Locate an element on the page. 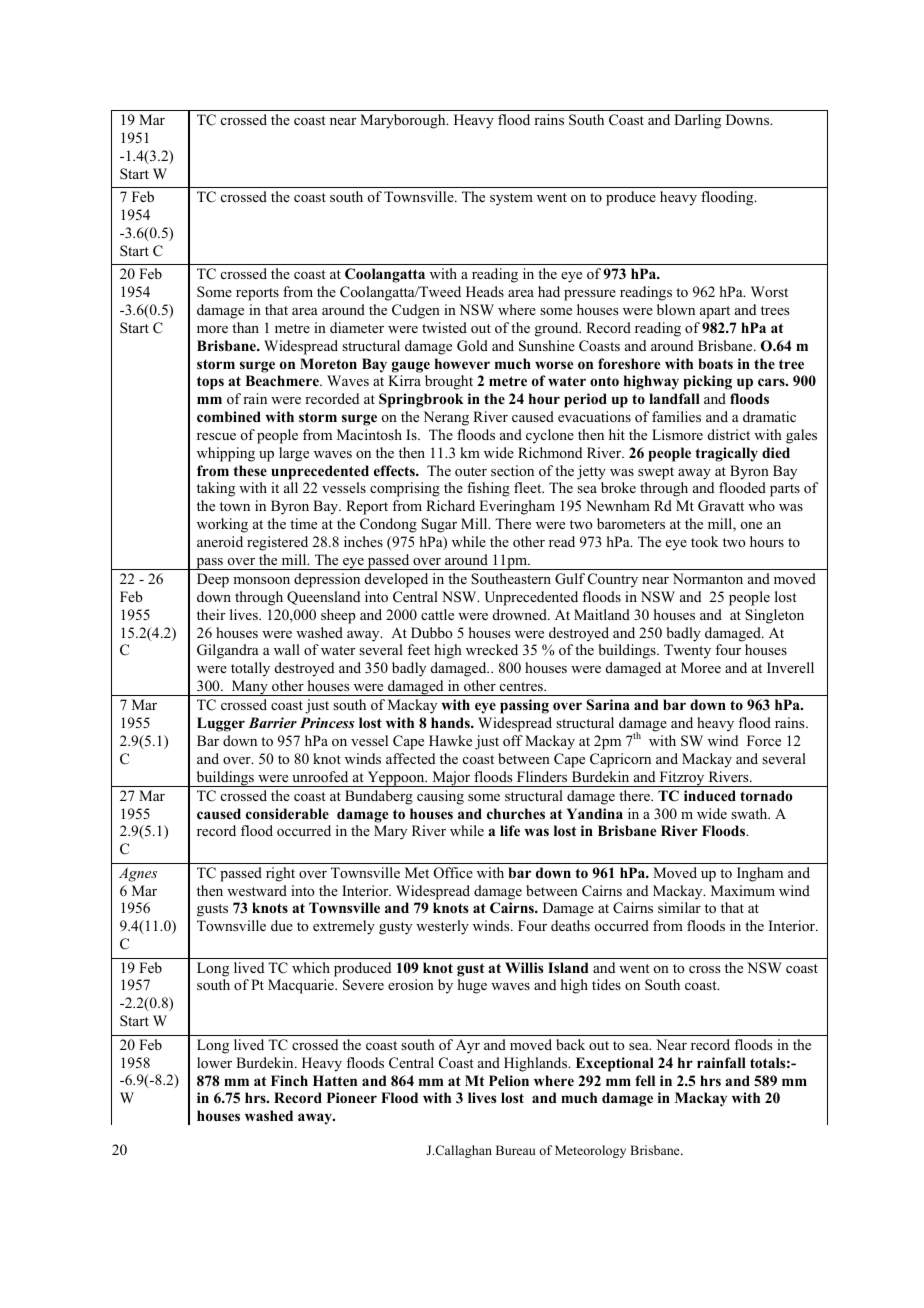 This page has width=924, height=1308. Singleton is located at coordinates (774, 616).
